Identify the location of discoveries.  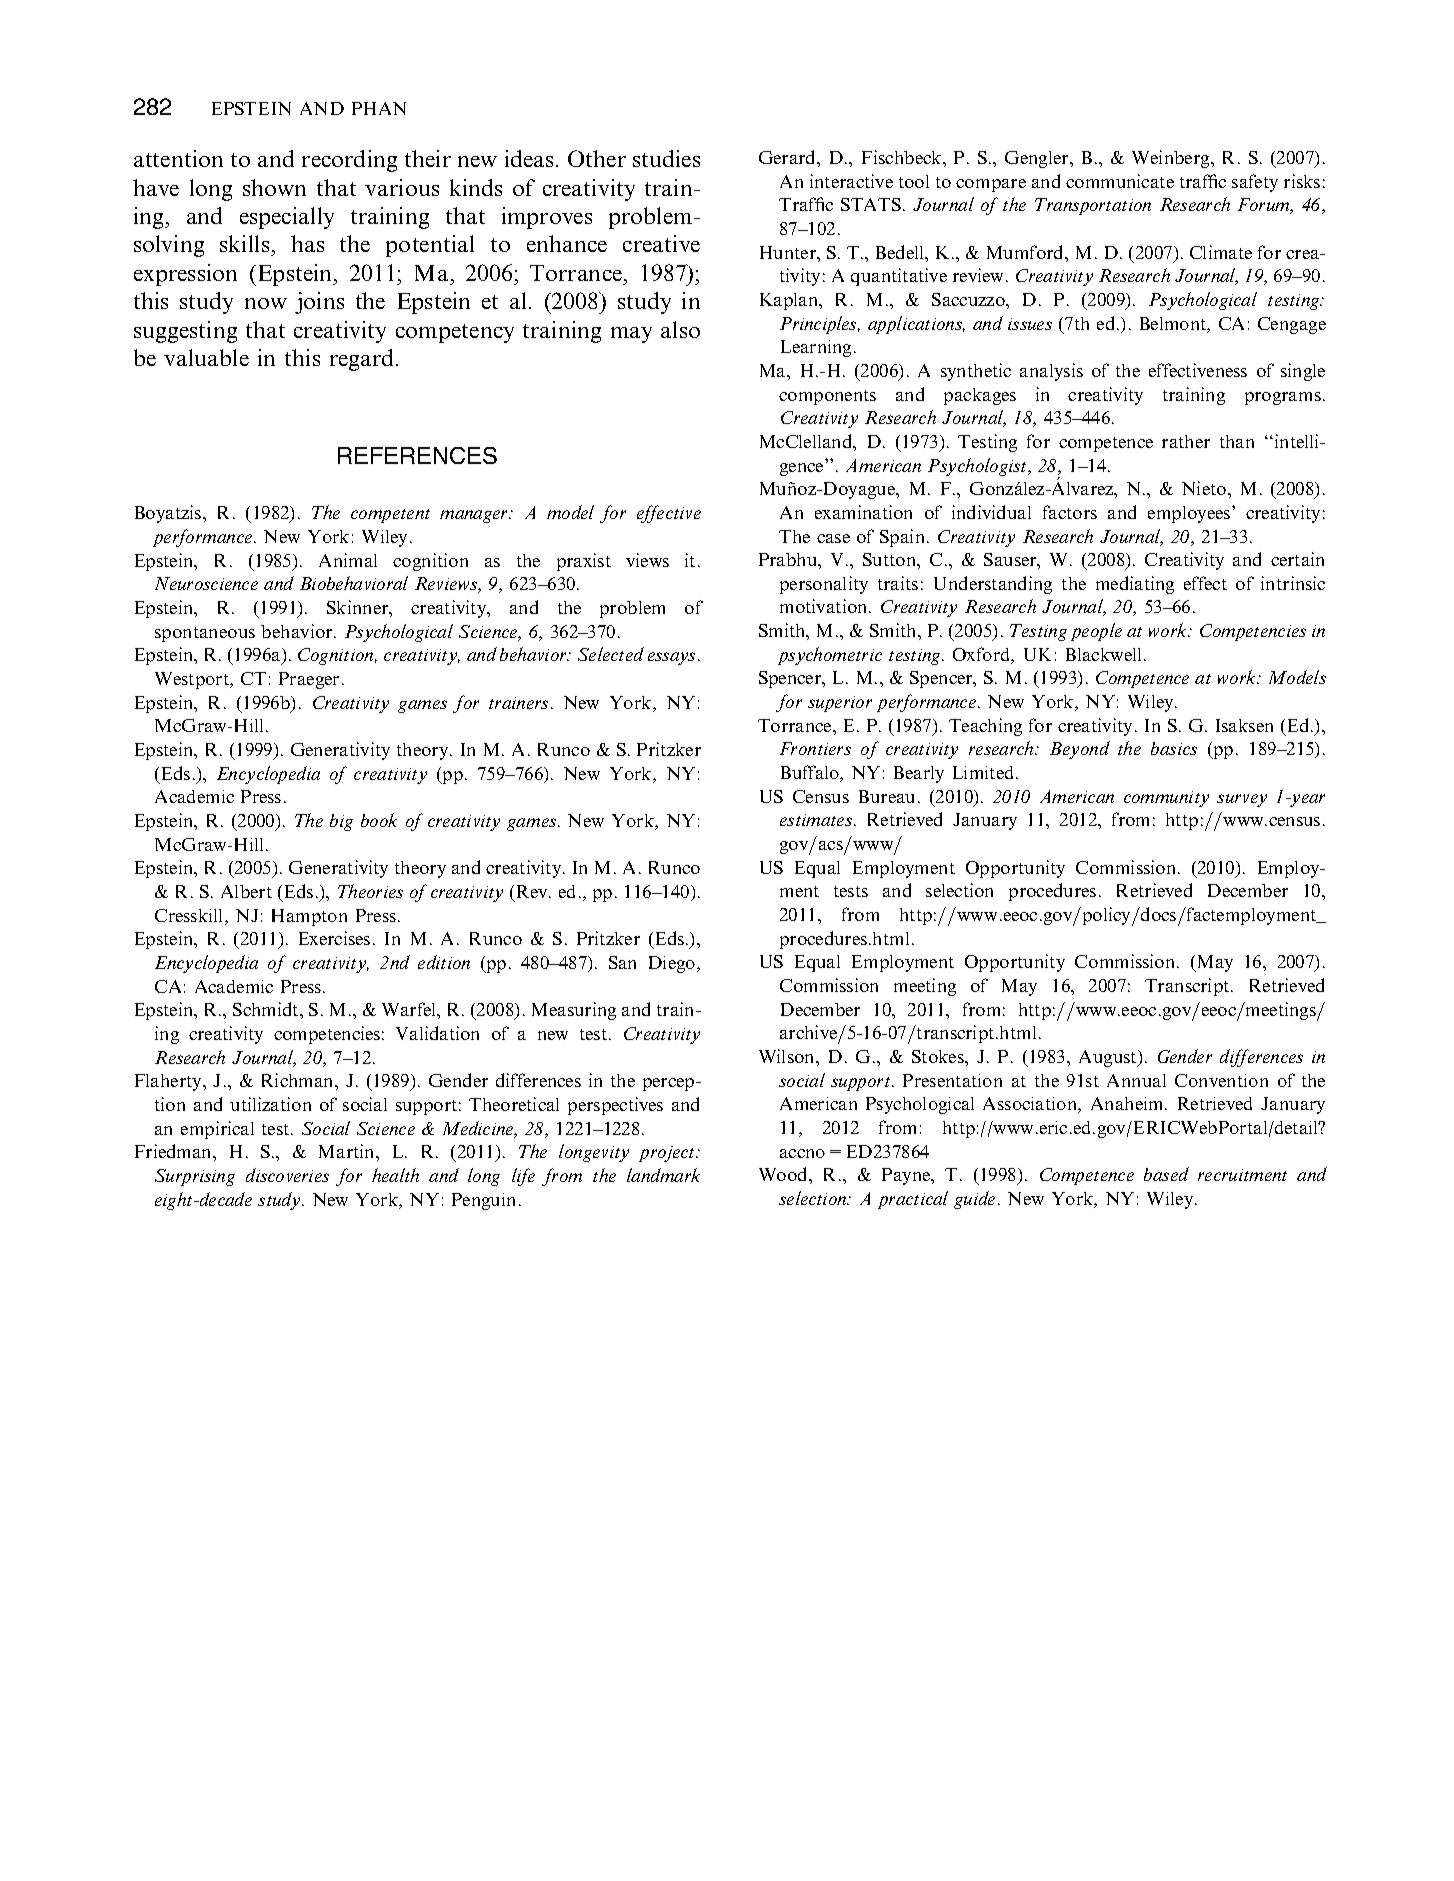
(287, 1175).
